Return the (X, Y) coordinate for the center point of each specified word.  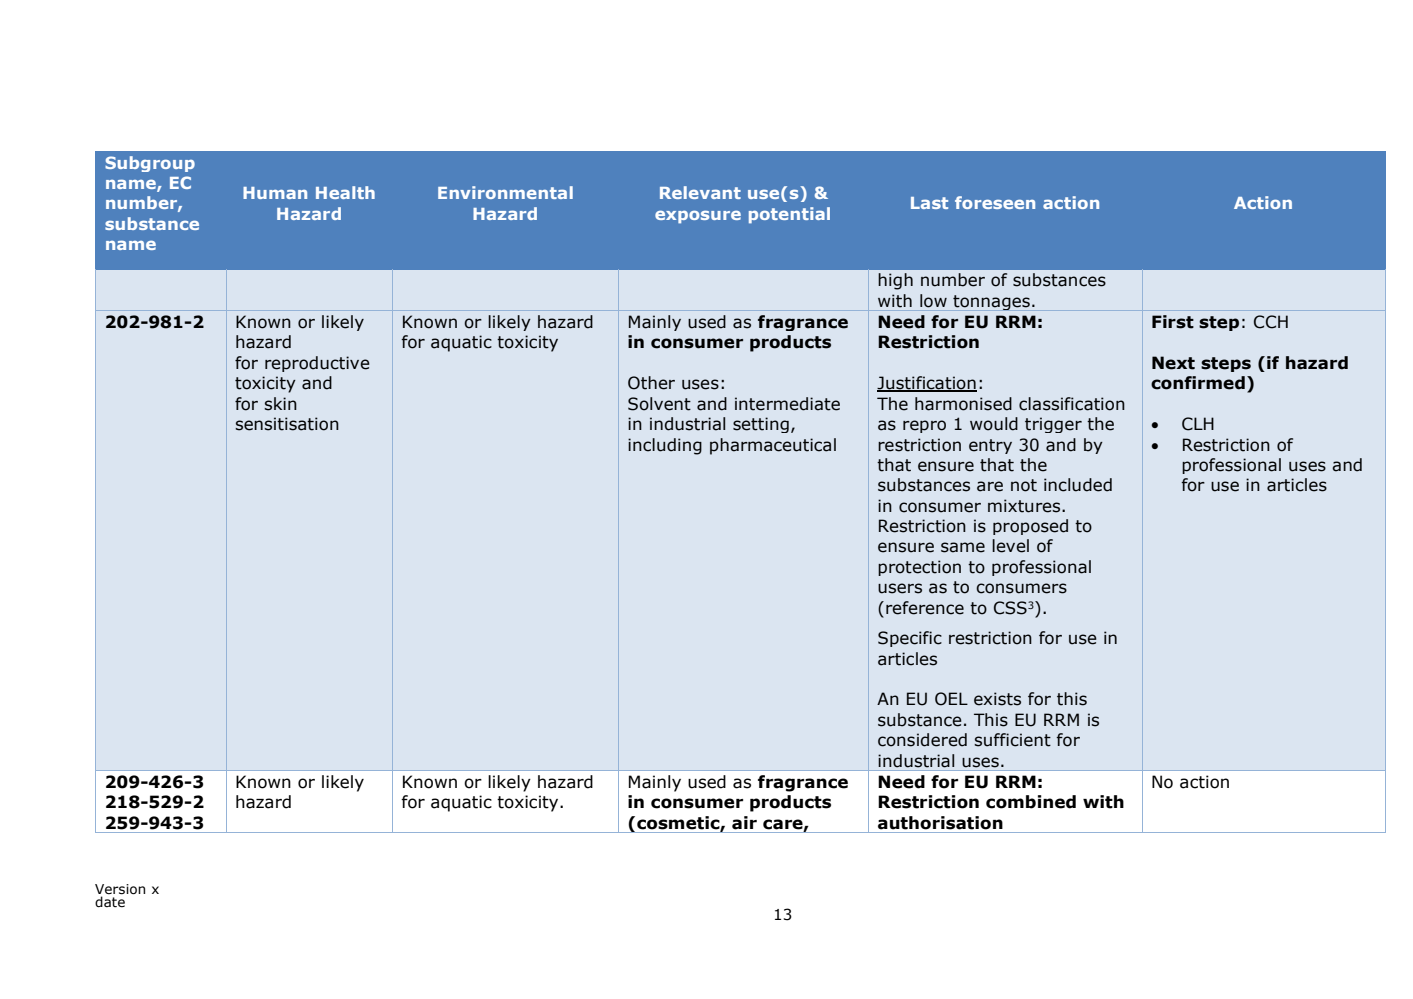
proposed (1030, 527)
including (665, 446)
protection (919, 568)
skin (280, 404)
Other (651, 383)
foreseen (995, 202)
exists (997, 699)
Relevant (700, 192)
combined (1031, 802)
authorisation (940, 823)
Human (275, 193)
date (110, 901)
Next (1173, 363)
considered (922, 740)
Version (120, 889)
